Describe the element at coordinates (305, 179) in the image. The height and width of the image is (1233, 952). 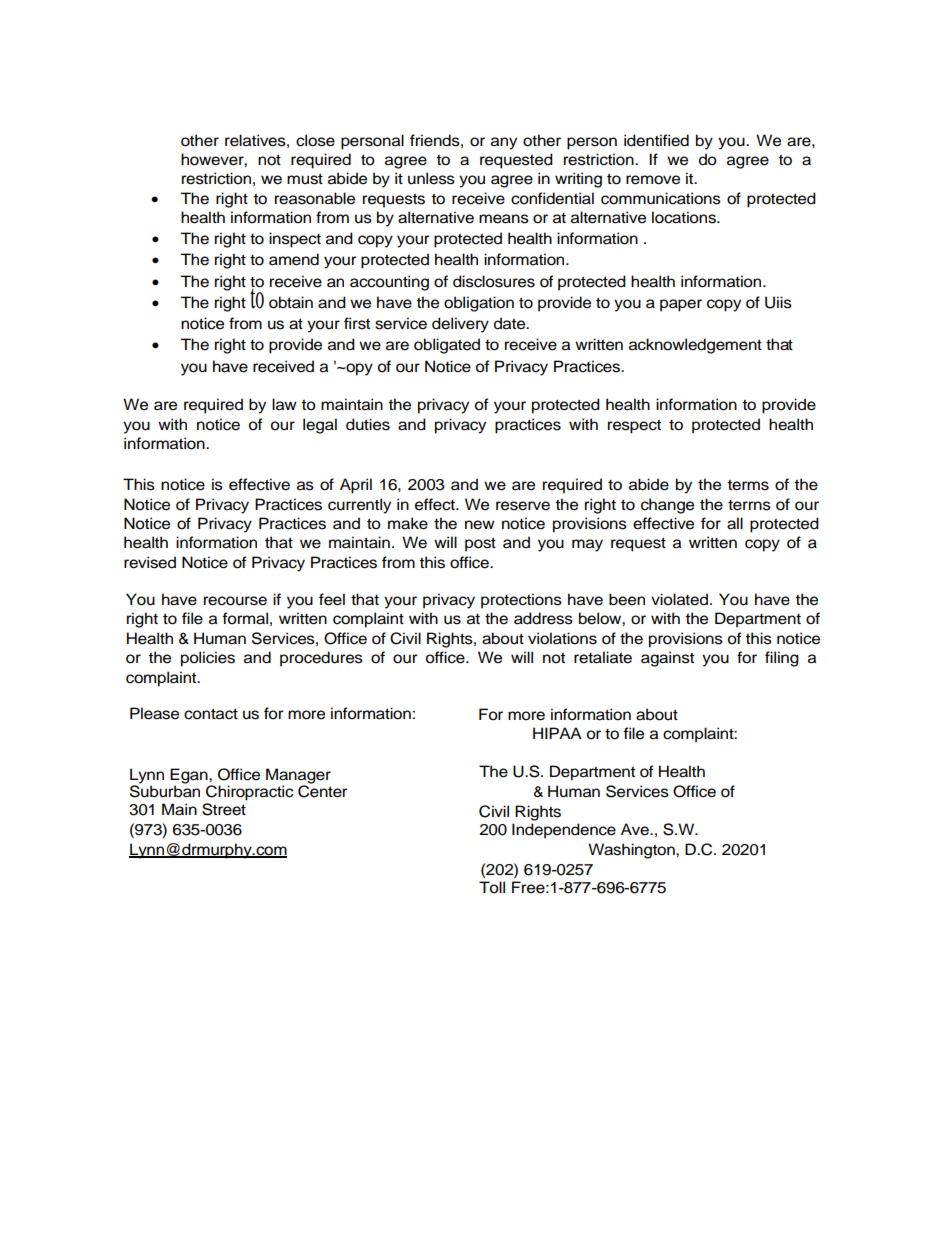
I see `must` at that location.
